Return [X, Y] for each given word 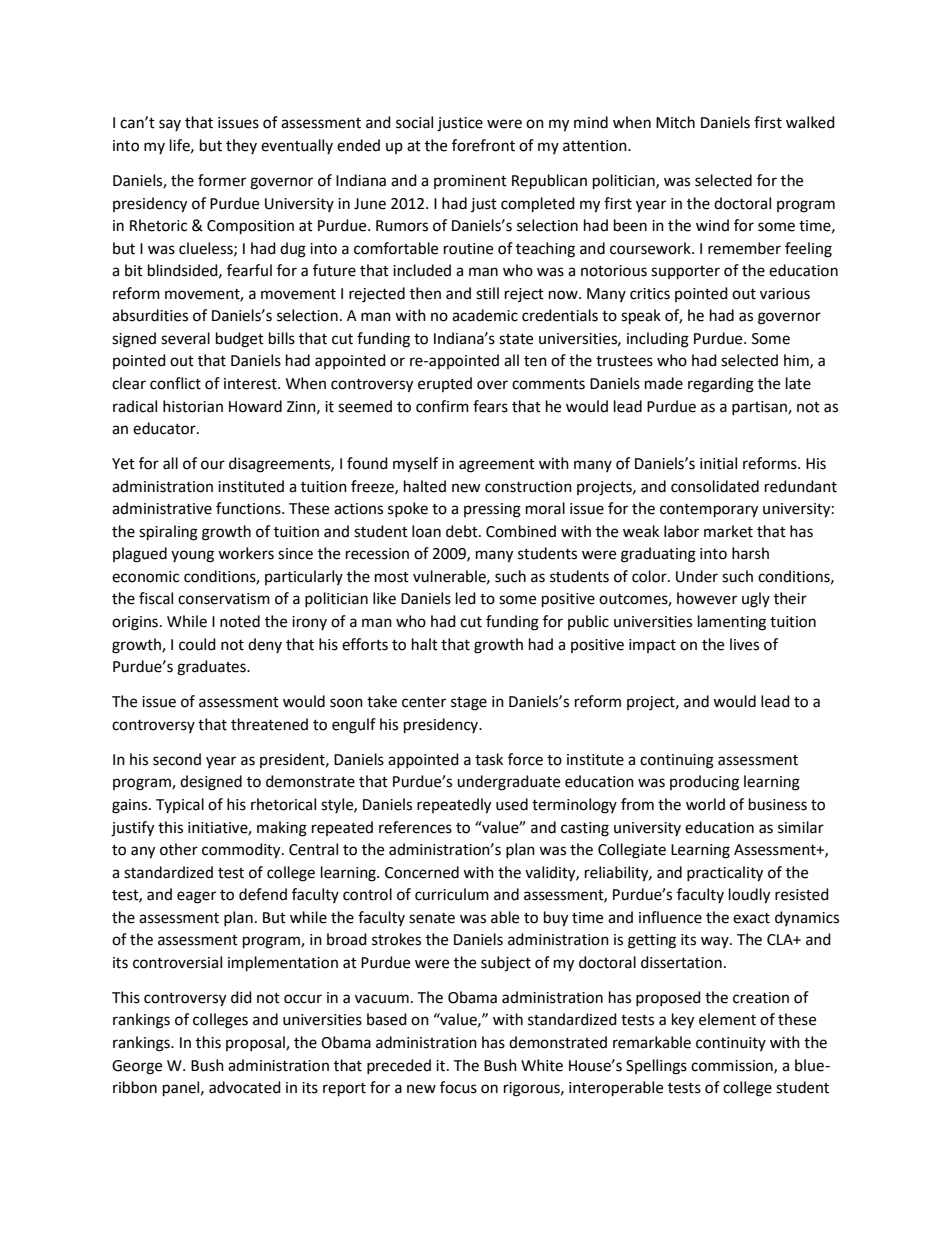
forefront [483, 145]
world [705, 804]
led [466, 598]
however [707, 598]
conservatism [224, 599]
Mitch [675, 122]
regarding [721, 385]
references [415, 827]
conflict [175, 383]
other [179, 849]
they [241, 146]
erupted [445, 384]
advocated [245, 1087]
